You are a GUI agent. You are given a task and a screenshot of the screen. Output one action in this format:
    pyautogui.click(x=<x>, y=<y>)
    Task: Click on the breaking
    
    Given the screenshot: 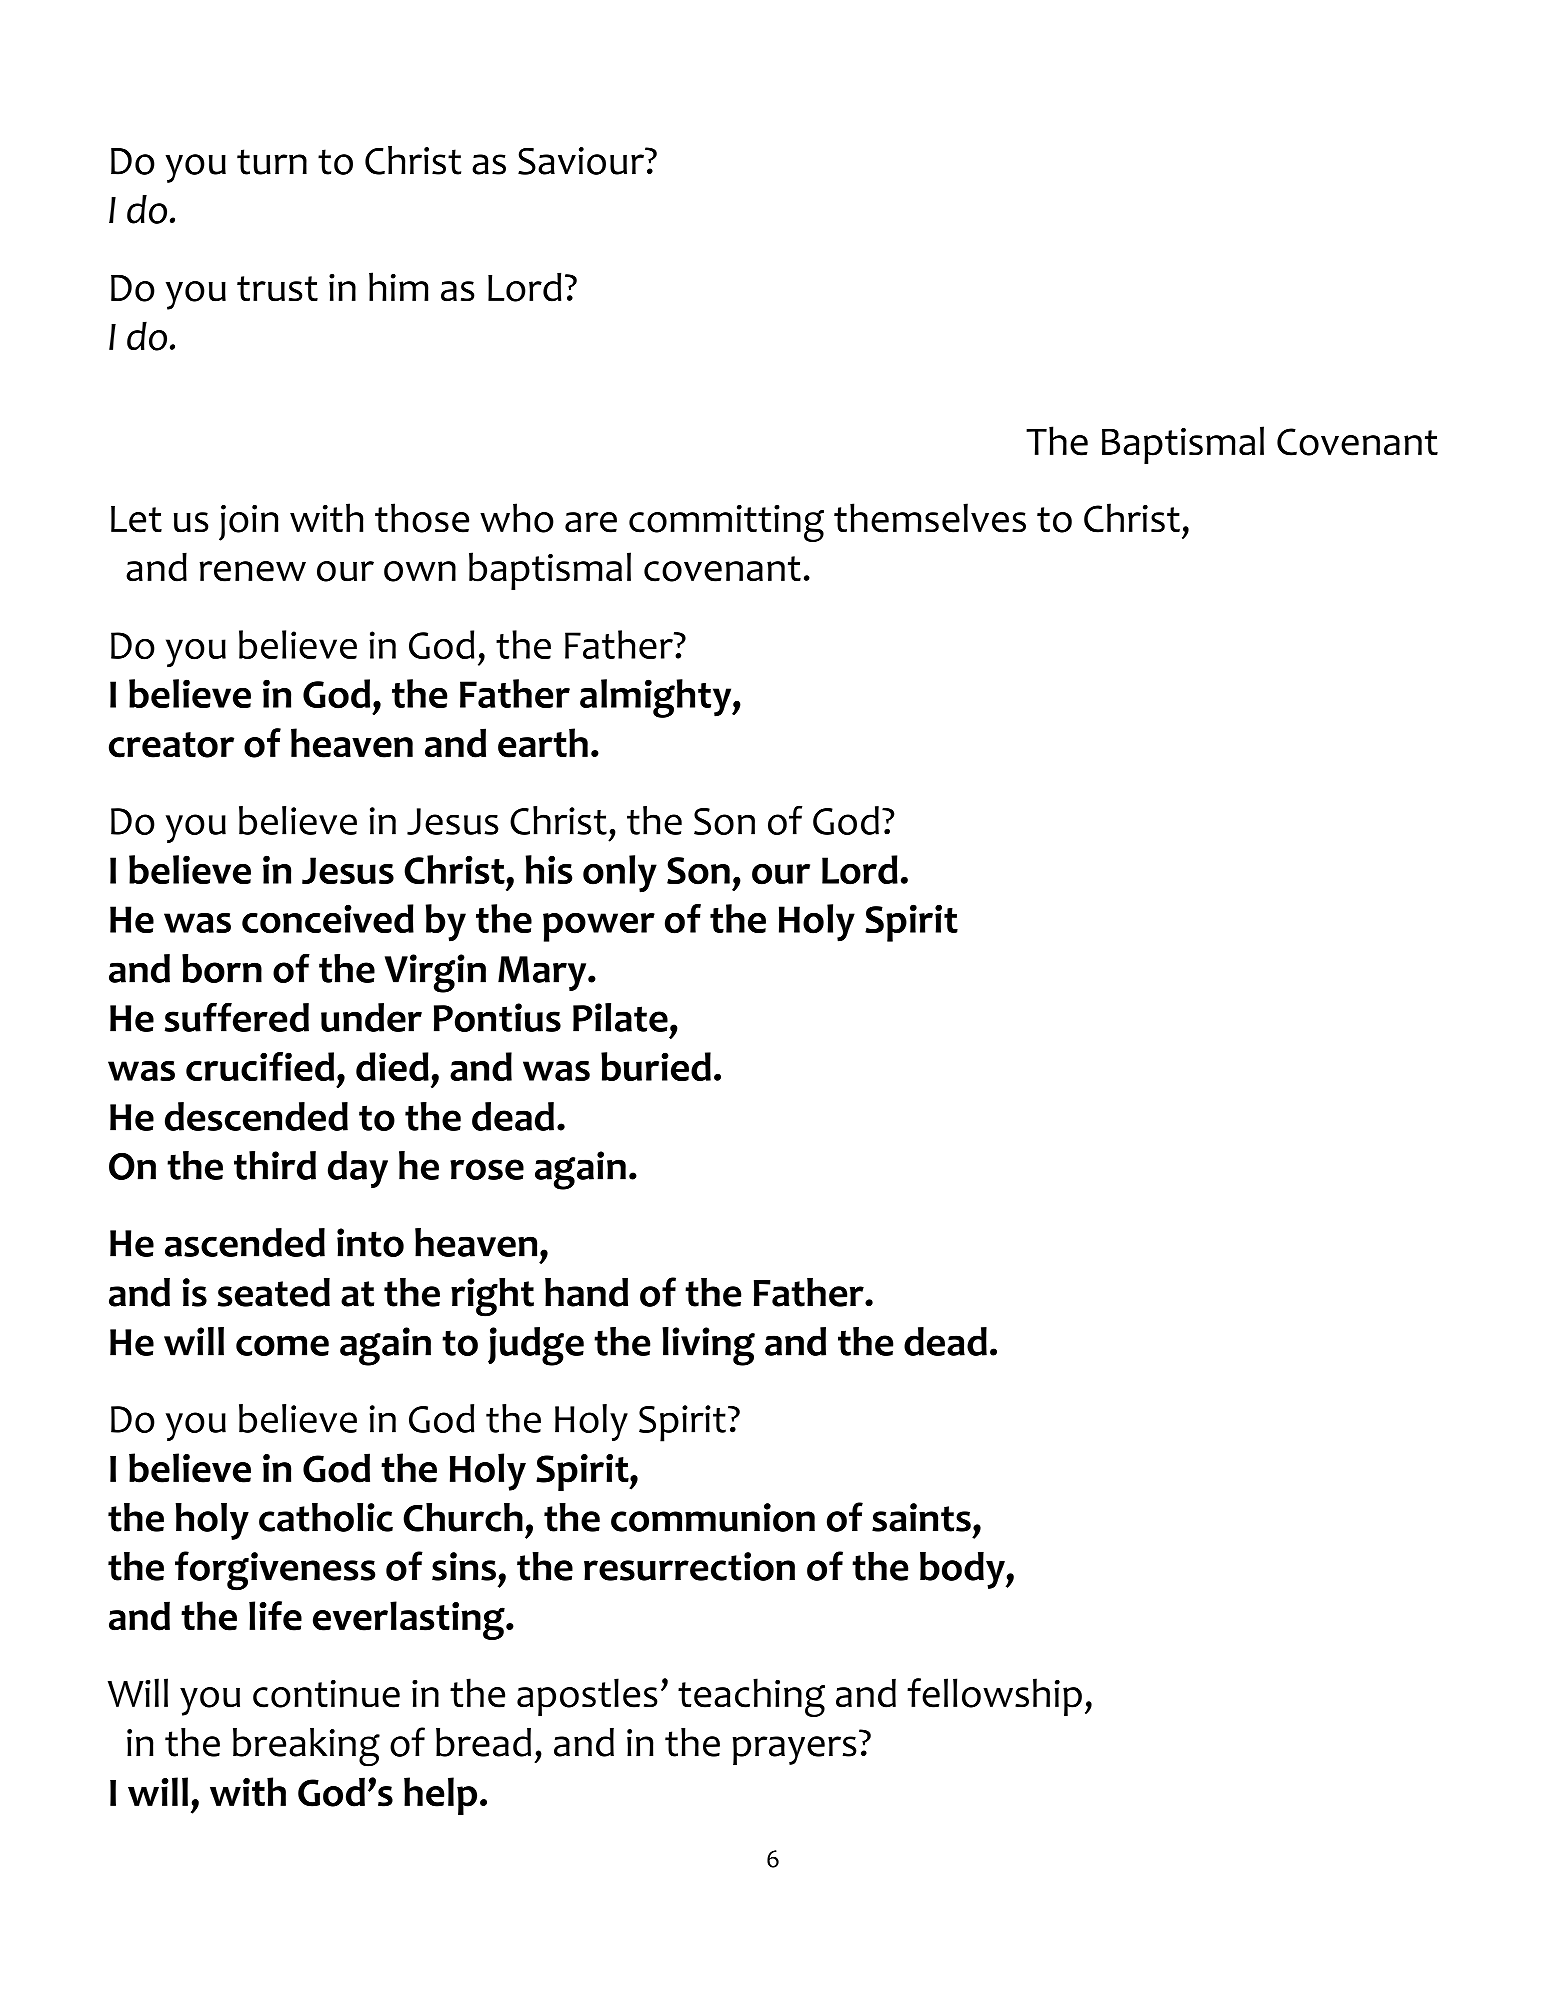 What is the action you would take?
    pyautogui.click(x=306, y=1747)
